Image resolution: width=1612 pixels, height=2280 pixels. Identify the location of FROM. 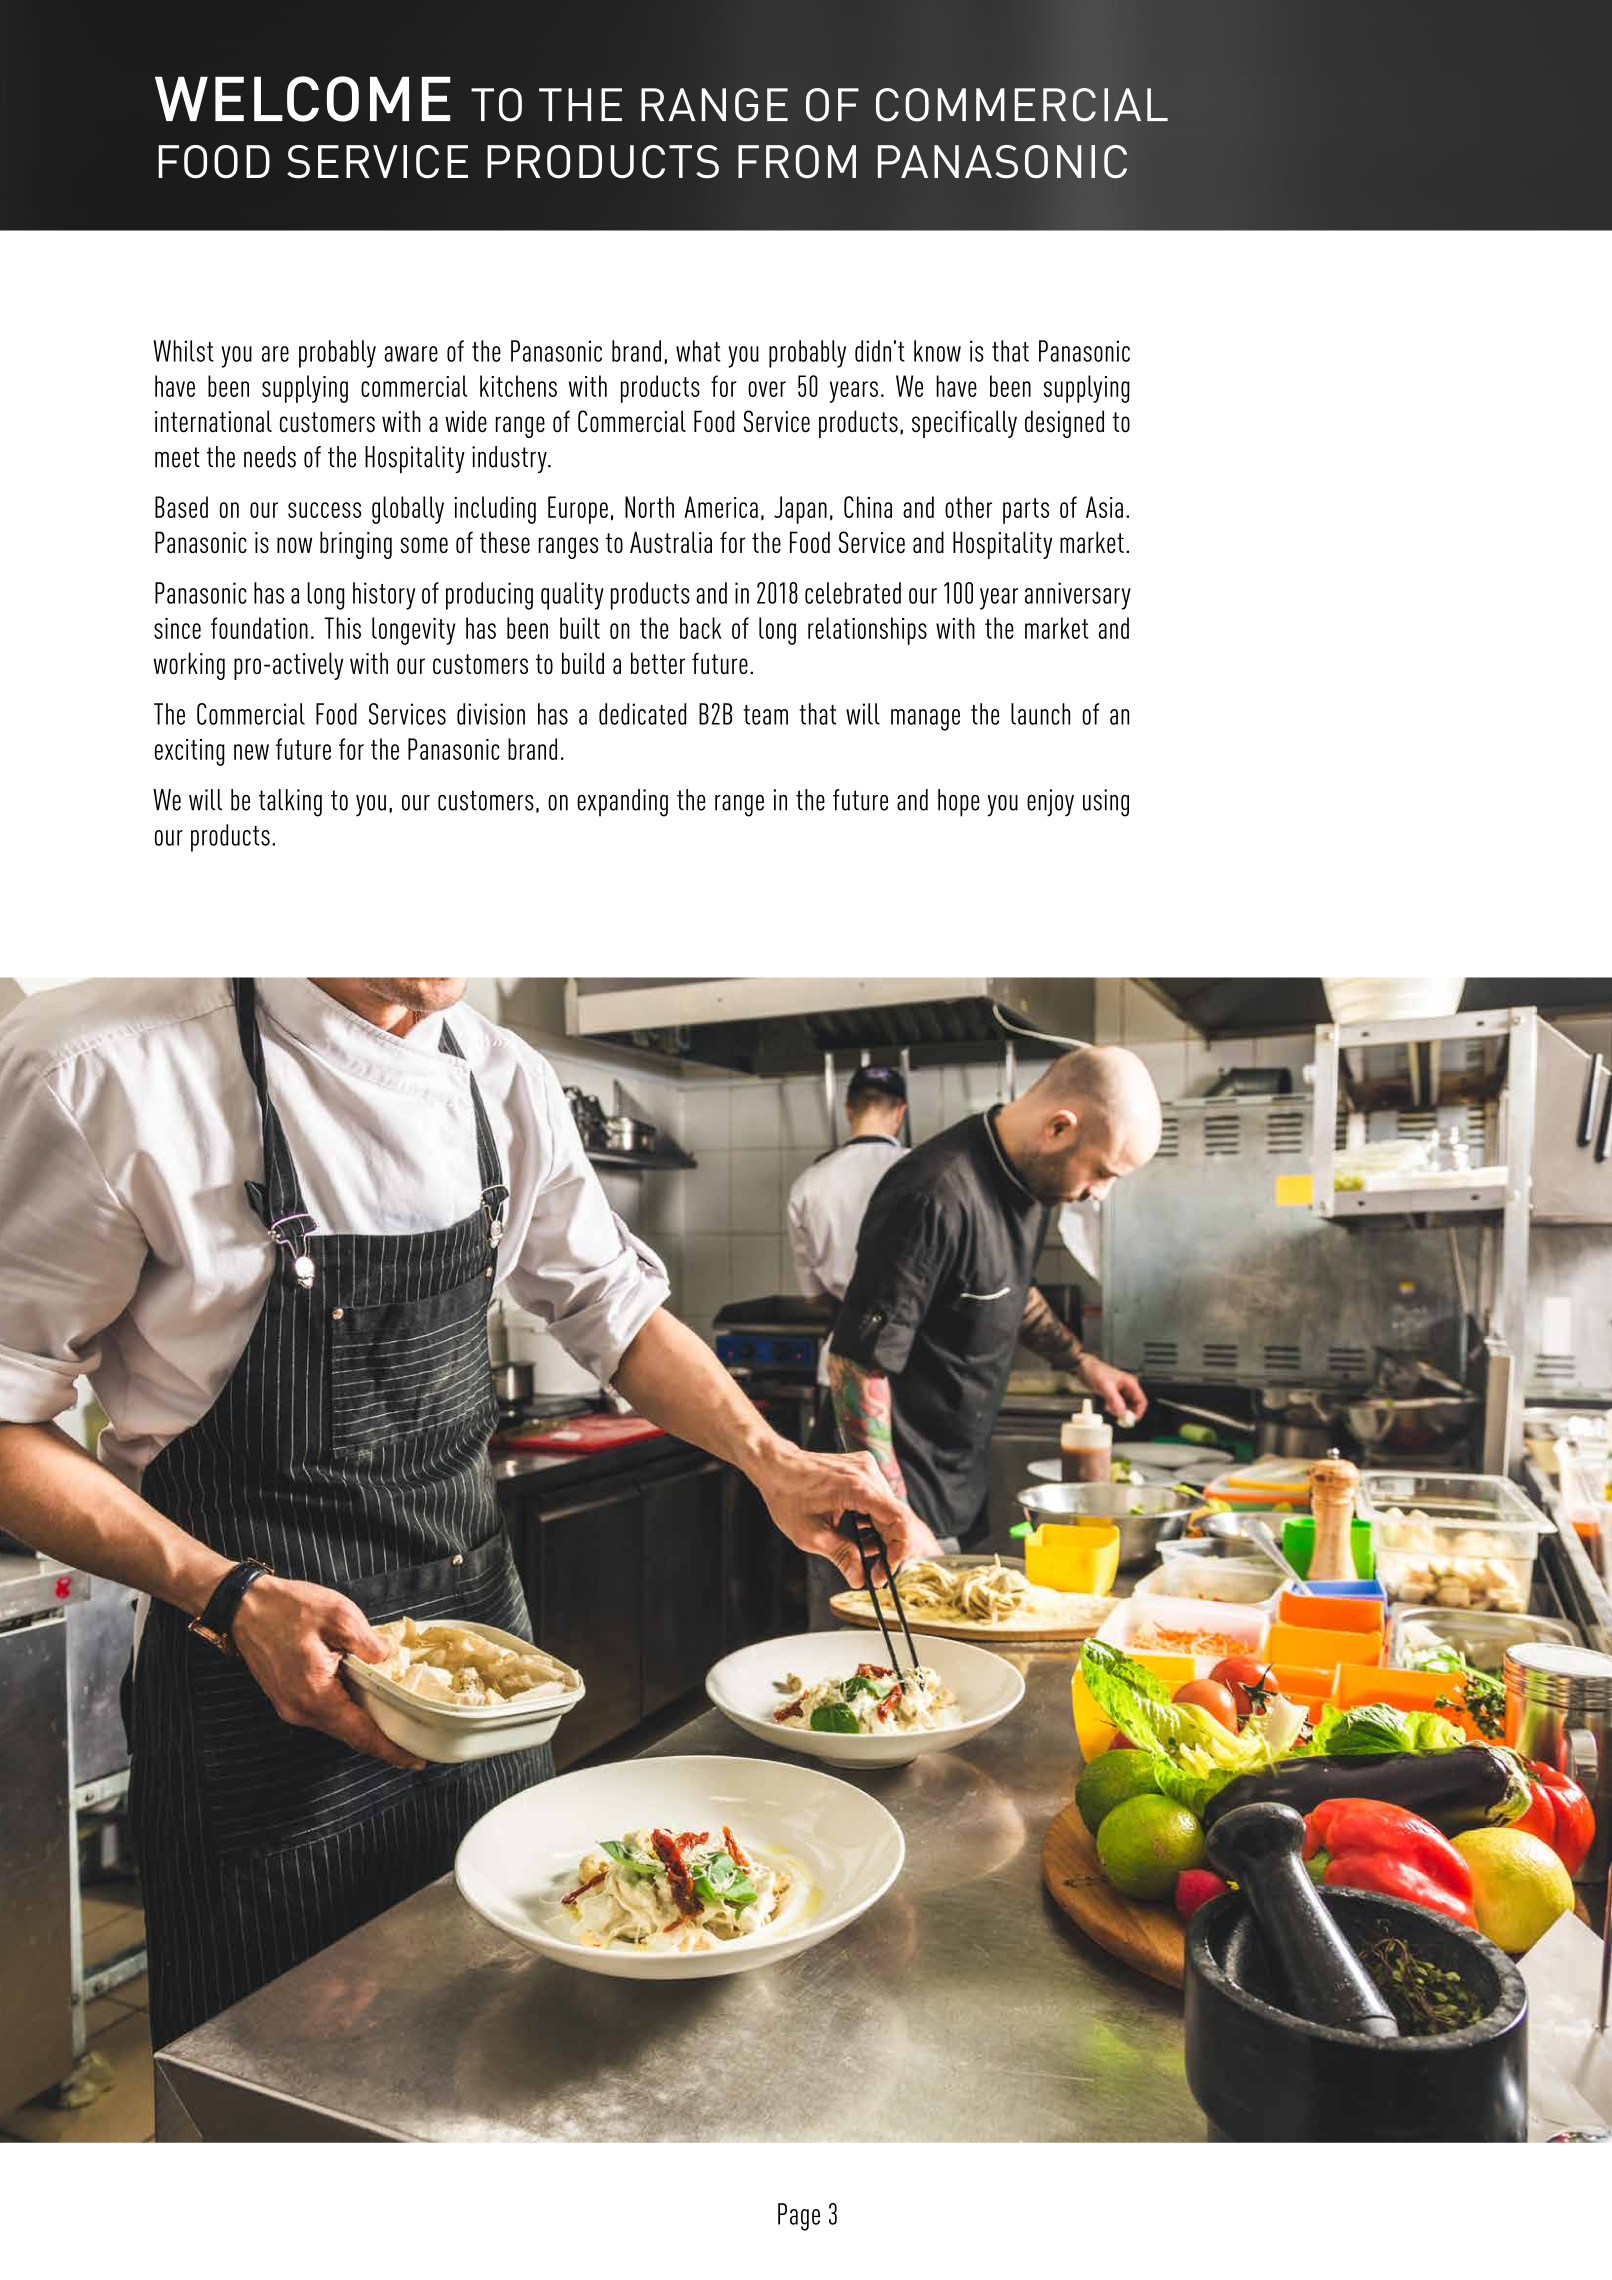
(797, 162).
